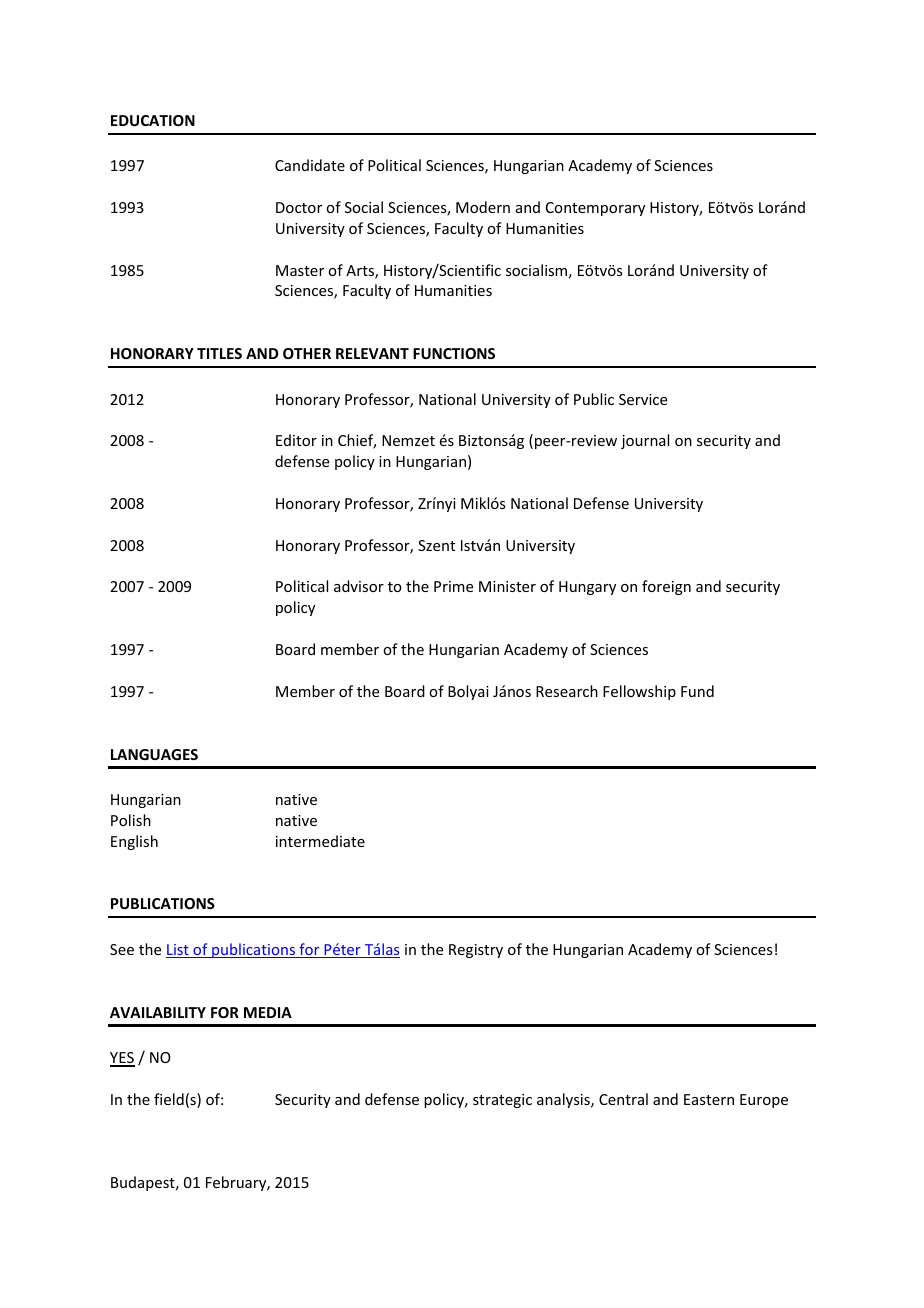 This screenshot has height=1308, width=924. Describe the element at coordinates (595, 209) in the screenshot. I see `Contemporary` at that location.
